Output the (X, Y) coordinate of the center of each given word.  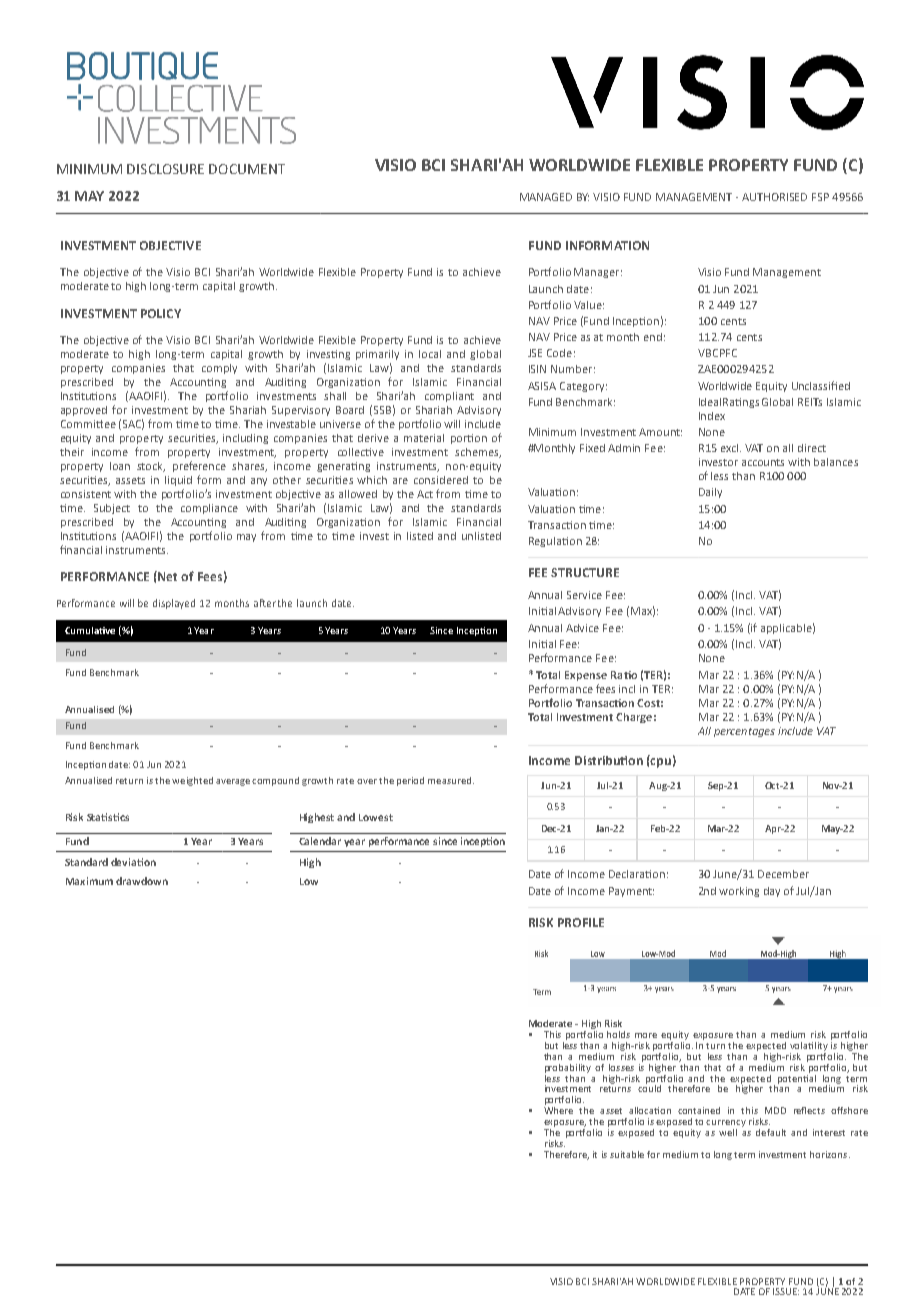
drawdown (142, 881)
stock (151, 467)
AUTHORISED (774, 197)
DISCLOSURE (165, 169)
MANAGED (546, 197)
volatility (809, 1046)
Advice (582, 628)
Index (712, 416)
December (783, 874)
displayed (174, 604)
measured (449, 780)
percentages (744, 732)
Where (558, 1109)
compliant (449, 397)
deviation (133, 862)
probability (568, 1068)
